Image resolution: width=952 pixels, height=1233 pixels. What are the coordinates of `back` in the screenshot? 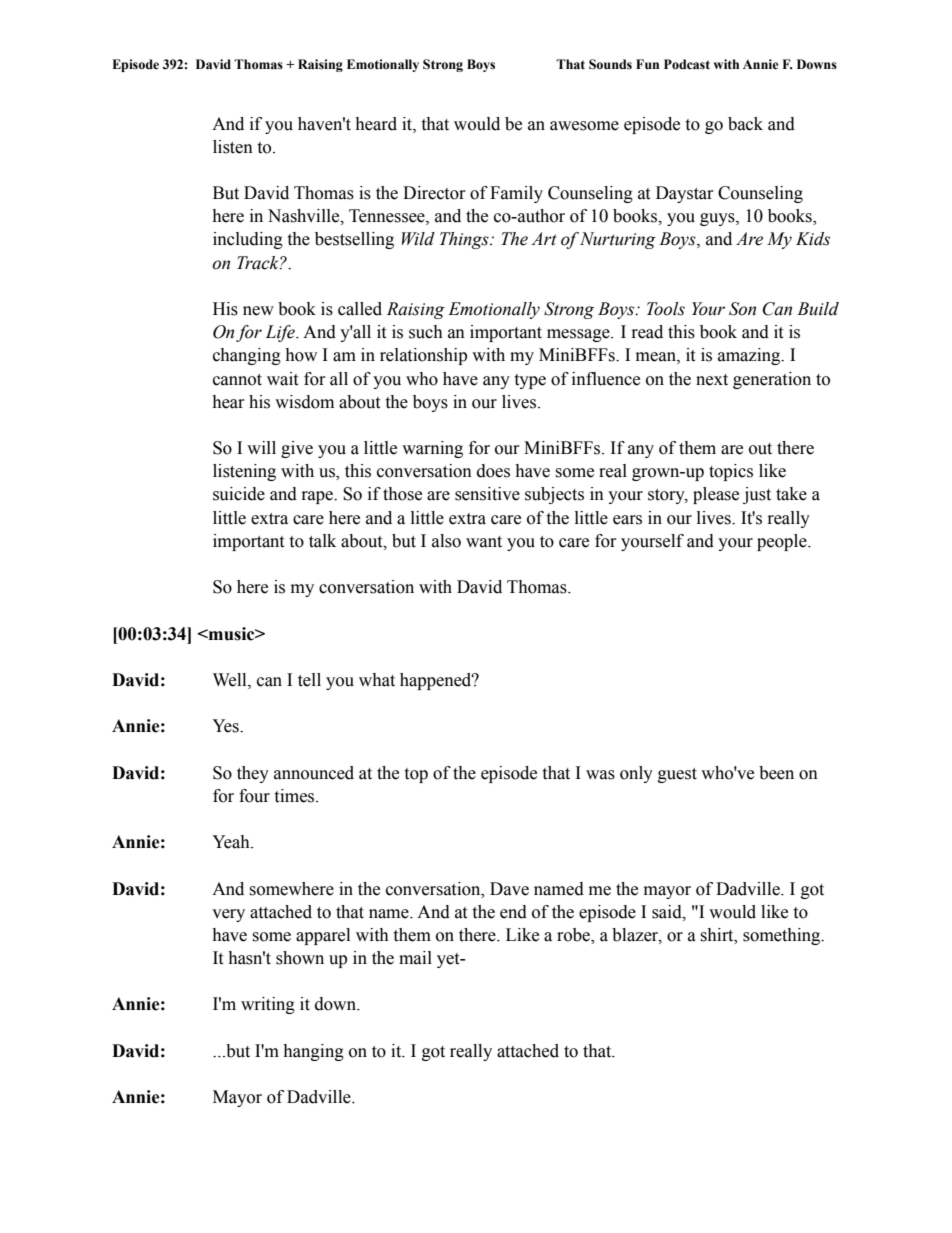 It's located at (745, 124).
